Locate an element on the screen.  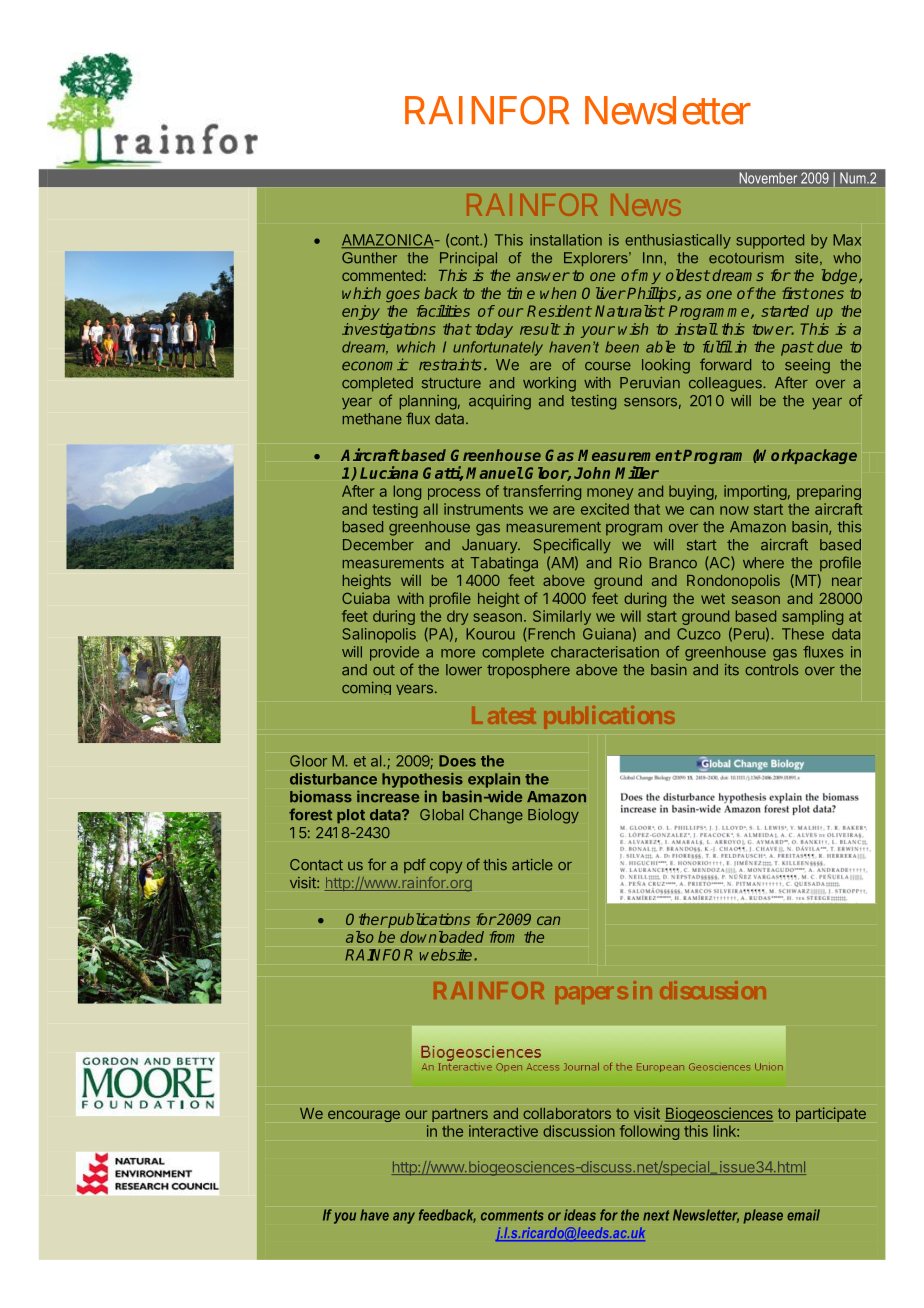
first is located at coordinates (795, 293).
